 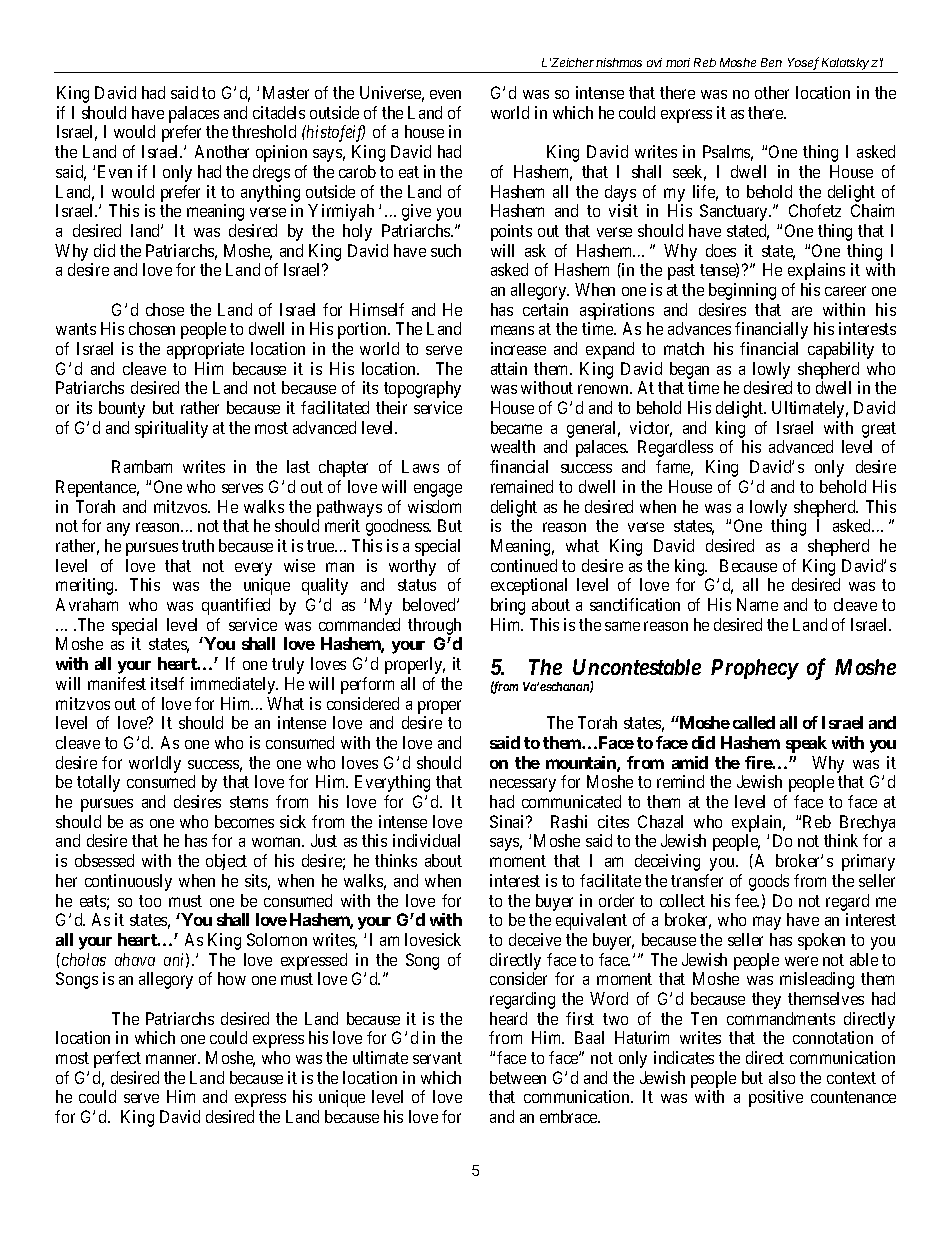 What do you see at coordinates (357, 171) in the screenshot?
I see `carob` at bounding box center [357, 171].
